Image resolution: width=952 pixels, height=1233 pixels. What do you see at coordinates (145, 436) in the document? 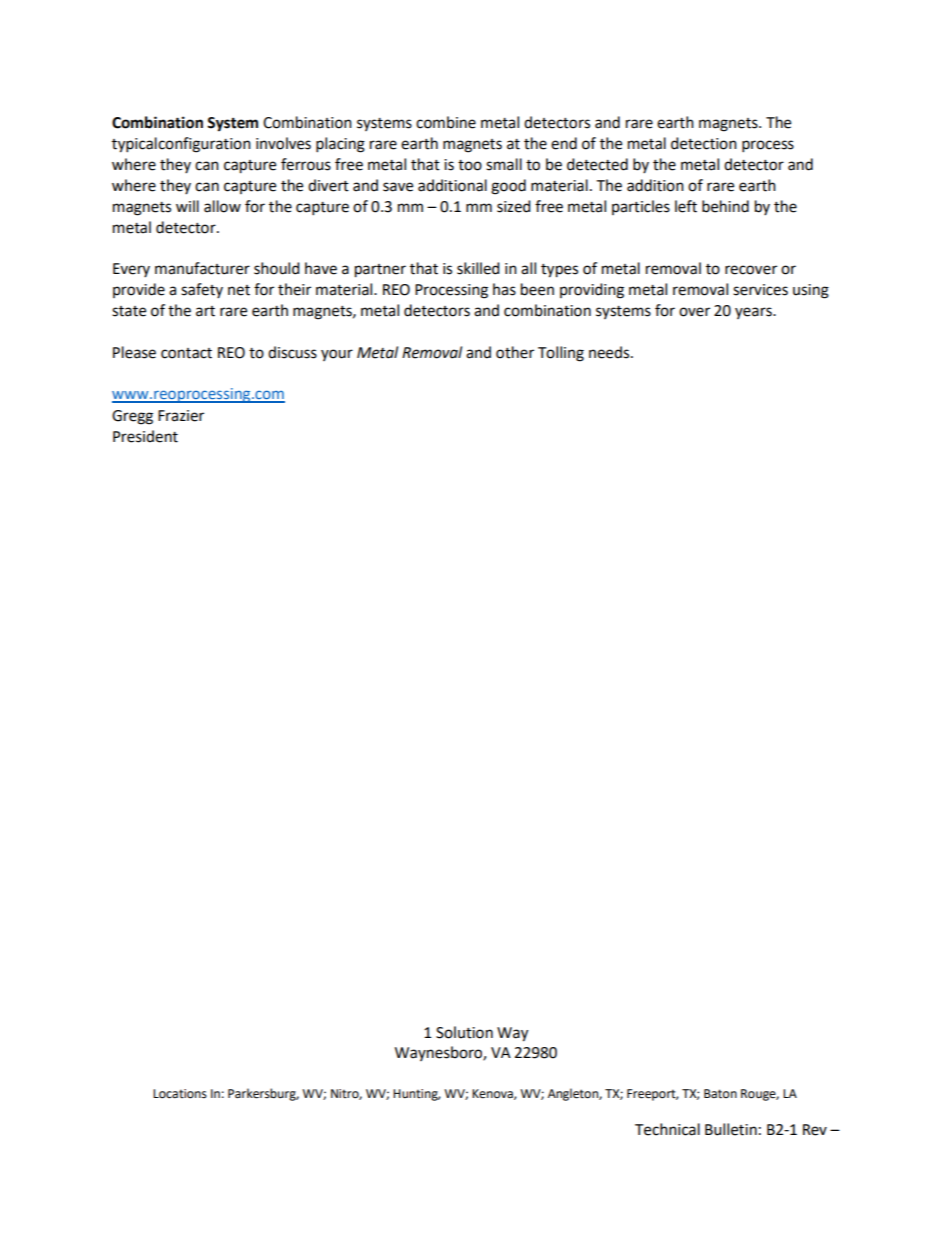
I see `President` at bounding box center [145, 436].
